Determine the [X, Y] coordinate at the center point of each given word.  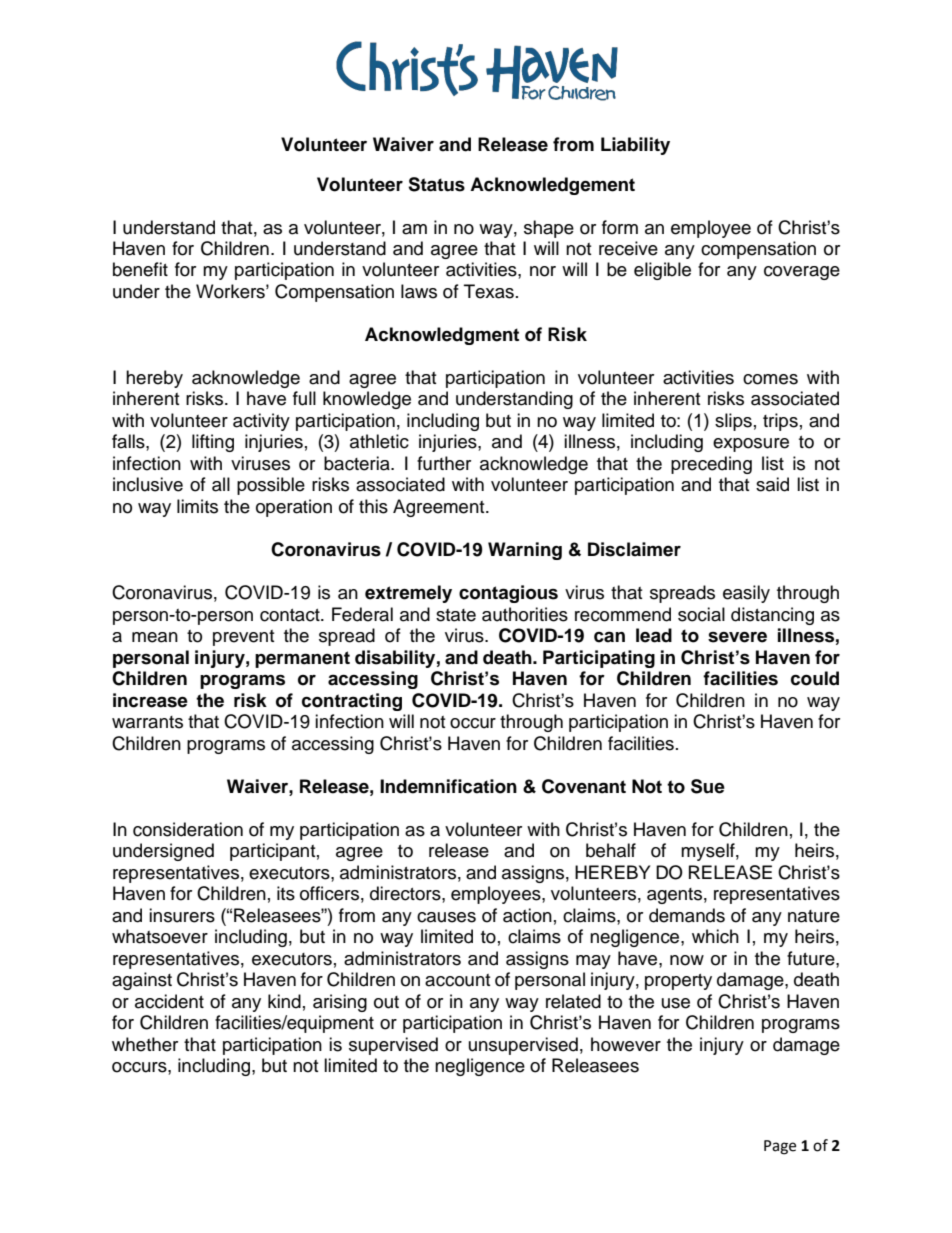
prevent [243, 638]
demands [687, 915]
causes [446, 917]
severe [737, 637]
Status [436, 184]
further [444, 463]
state [456, 615]
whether [145, 1044]
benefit [140, 269]
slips [733, 422]
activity [261, 422]
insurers [182, 915]
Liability [635, 146]
